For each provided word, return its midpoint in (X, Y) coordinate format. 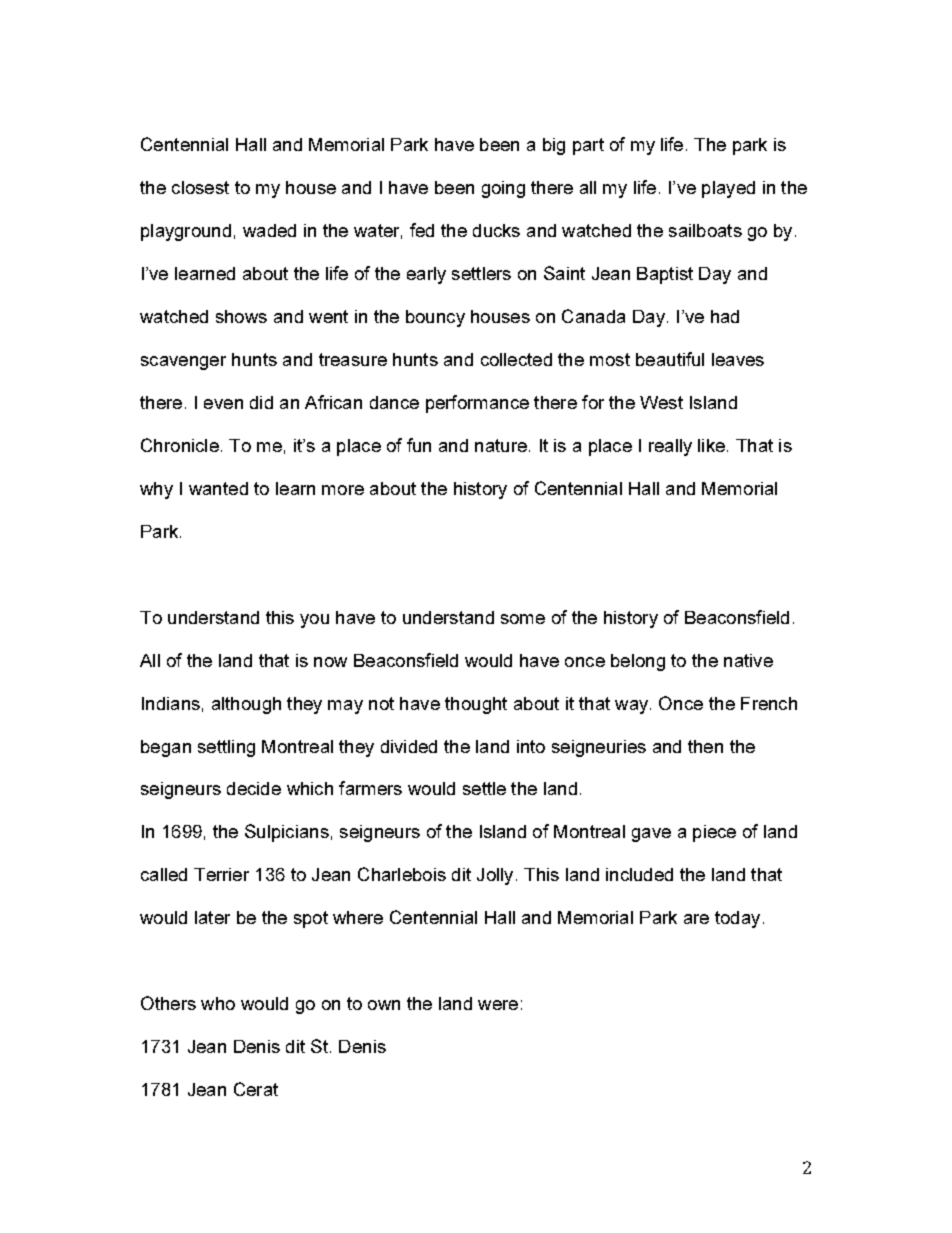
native (748, 660)
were (498, 1005)
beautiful (670, 359)
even (223, 404)
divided (409, 746)
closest (200, 187)
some (523, 619)
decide (254, 788)
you (314, 621)
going (503, 189)
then (705, 746)
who (218, 1003)
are (696, 919)
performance (477, 404)
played (728, 189)
